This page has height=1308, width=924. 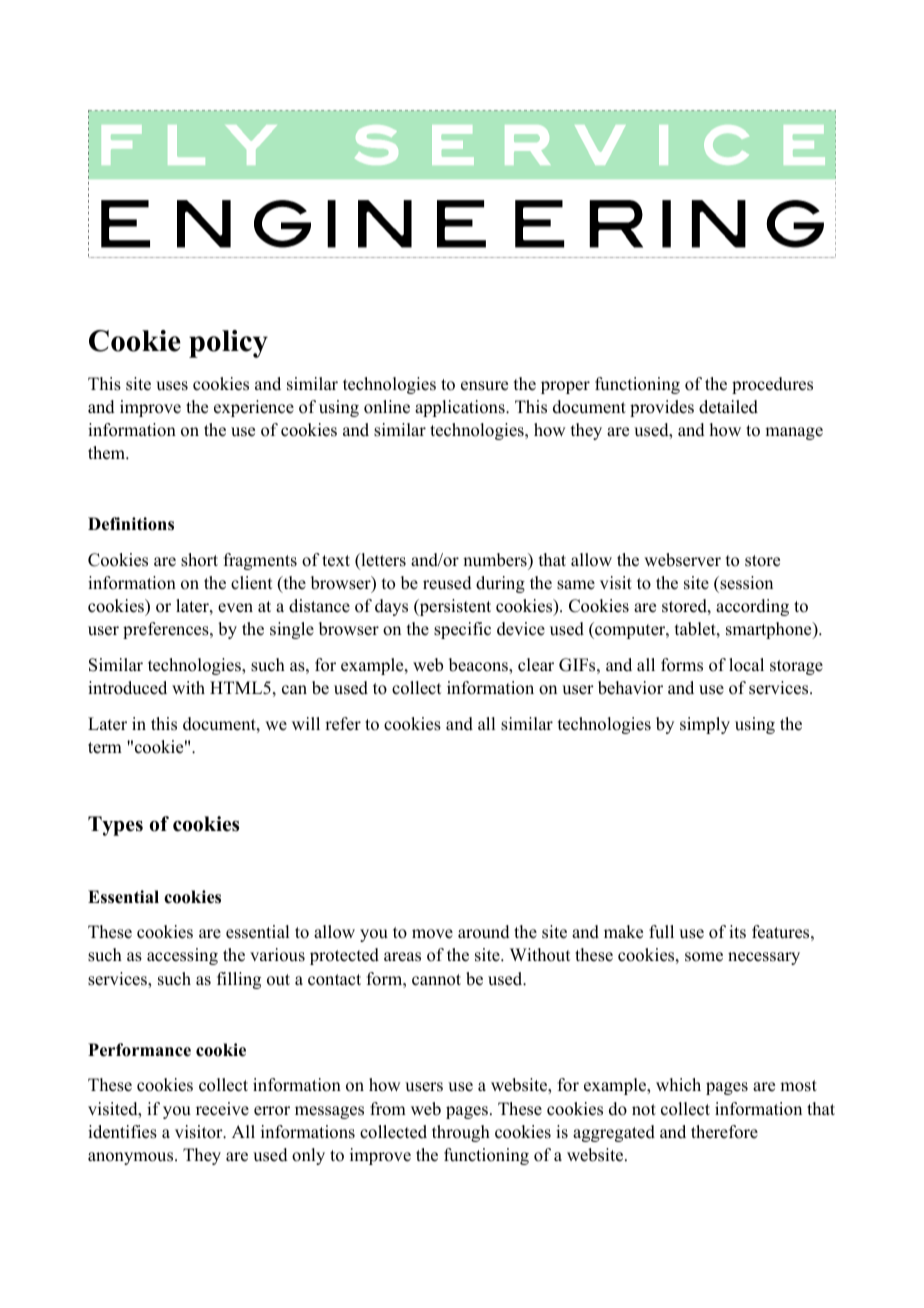 What do you see at coordinates (115, 826) in the page?
I see `Types` at bounding box center [115, 826].
